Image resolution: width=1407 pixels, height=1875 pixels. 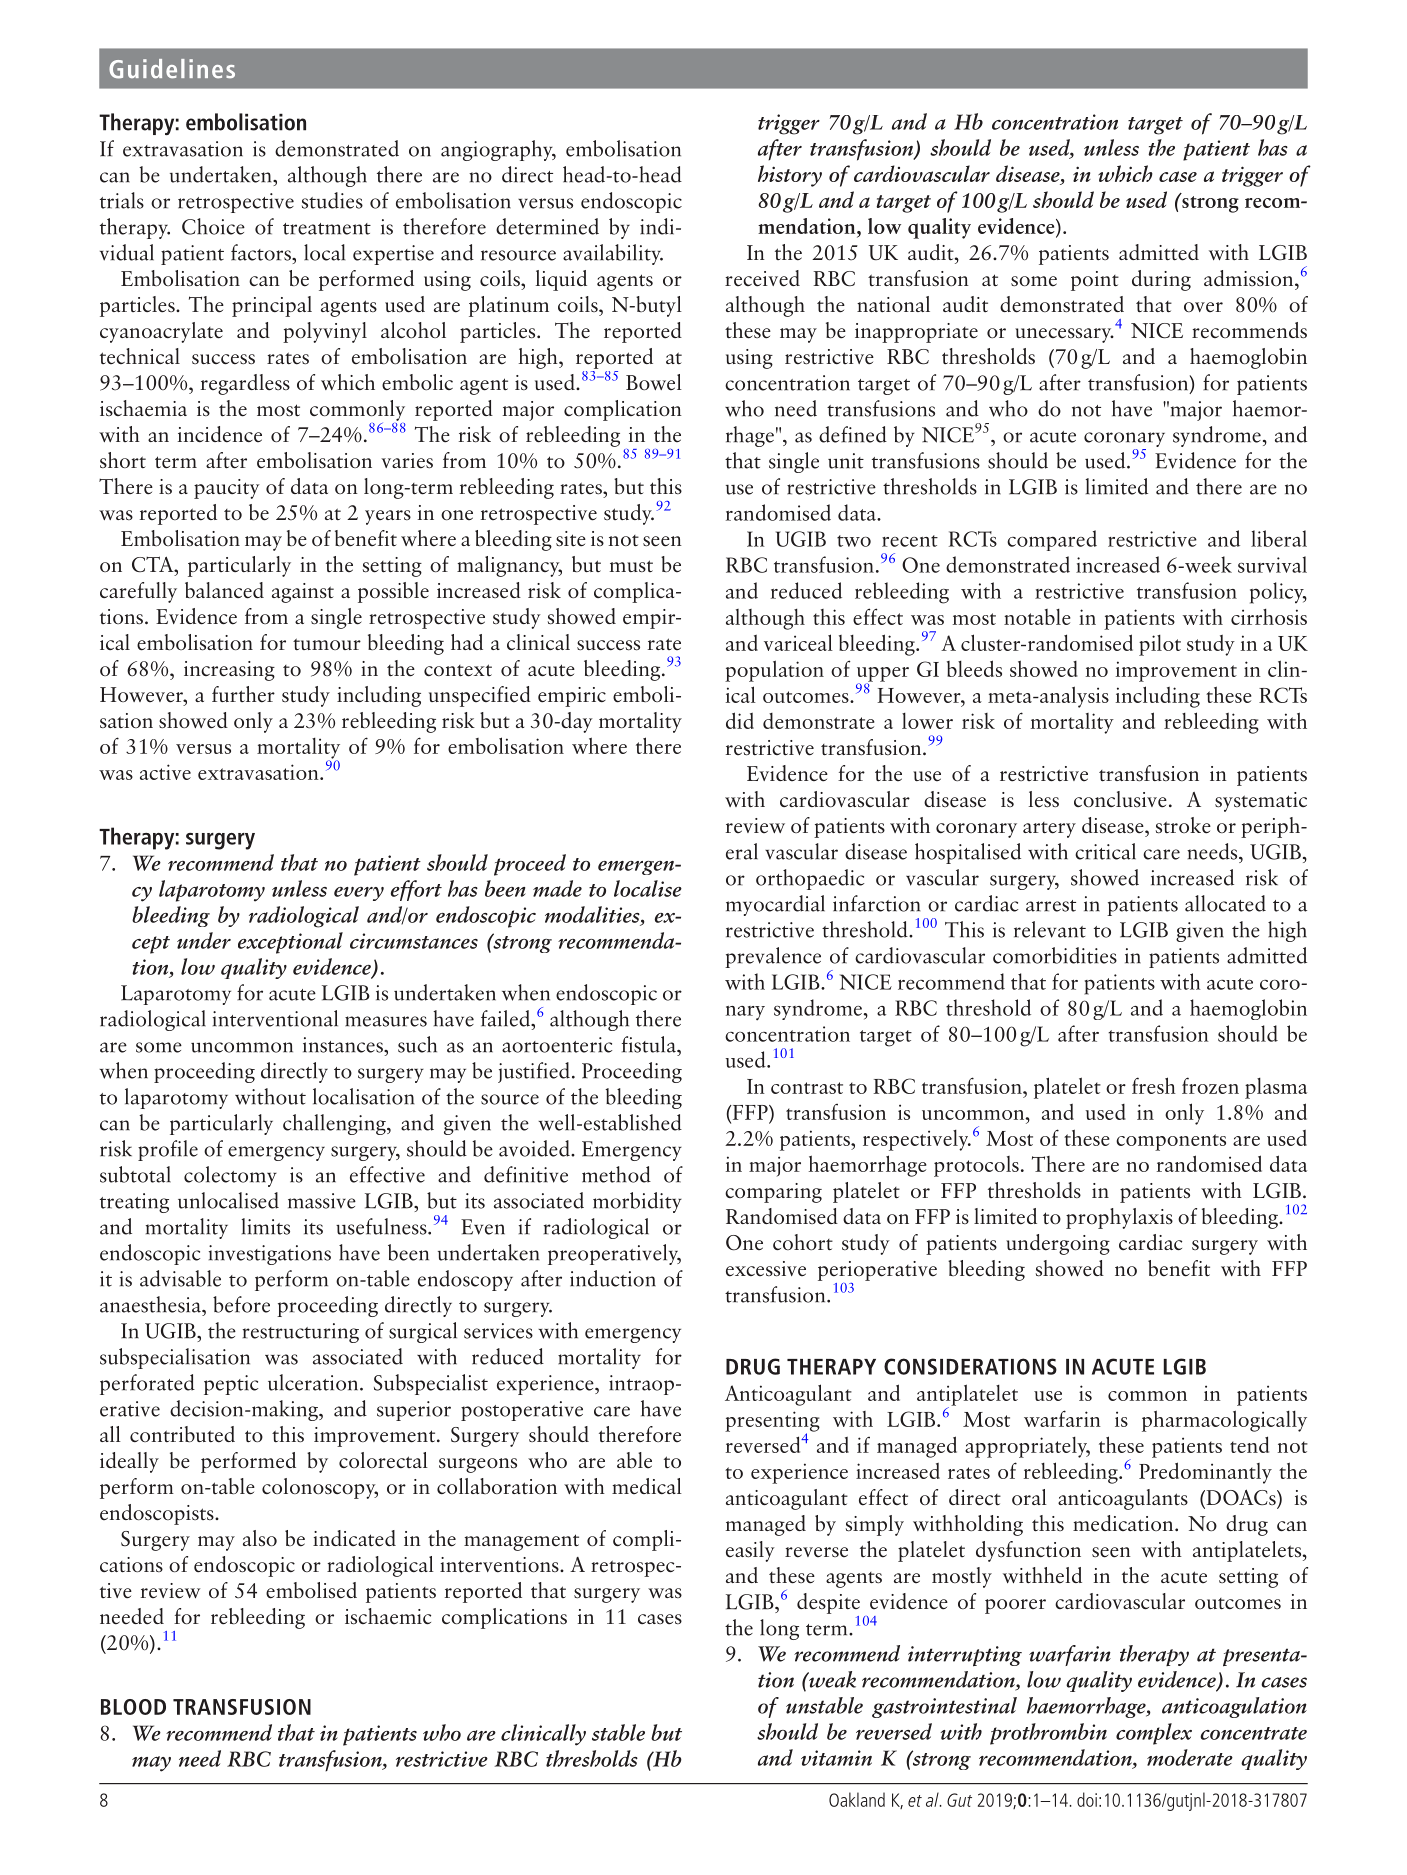 What do you see at coordinates (359, 894) in the screenshot?
I see `every` at bounding box center [359, 894].
